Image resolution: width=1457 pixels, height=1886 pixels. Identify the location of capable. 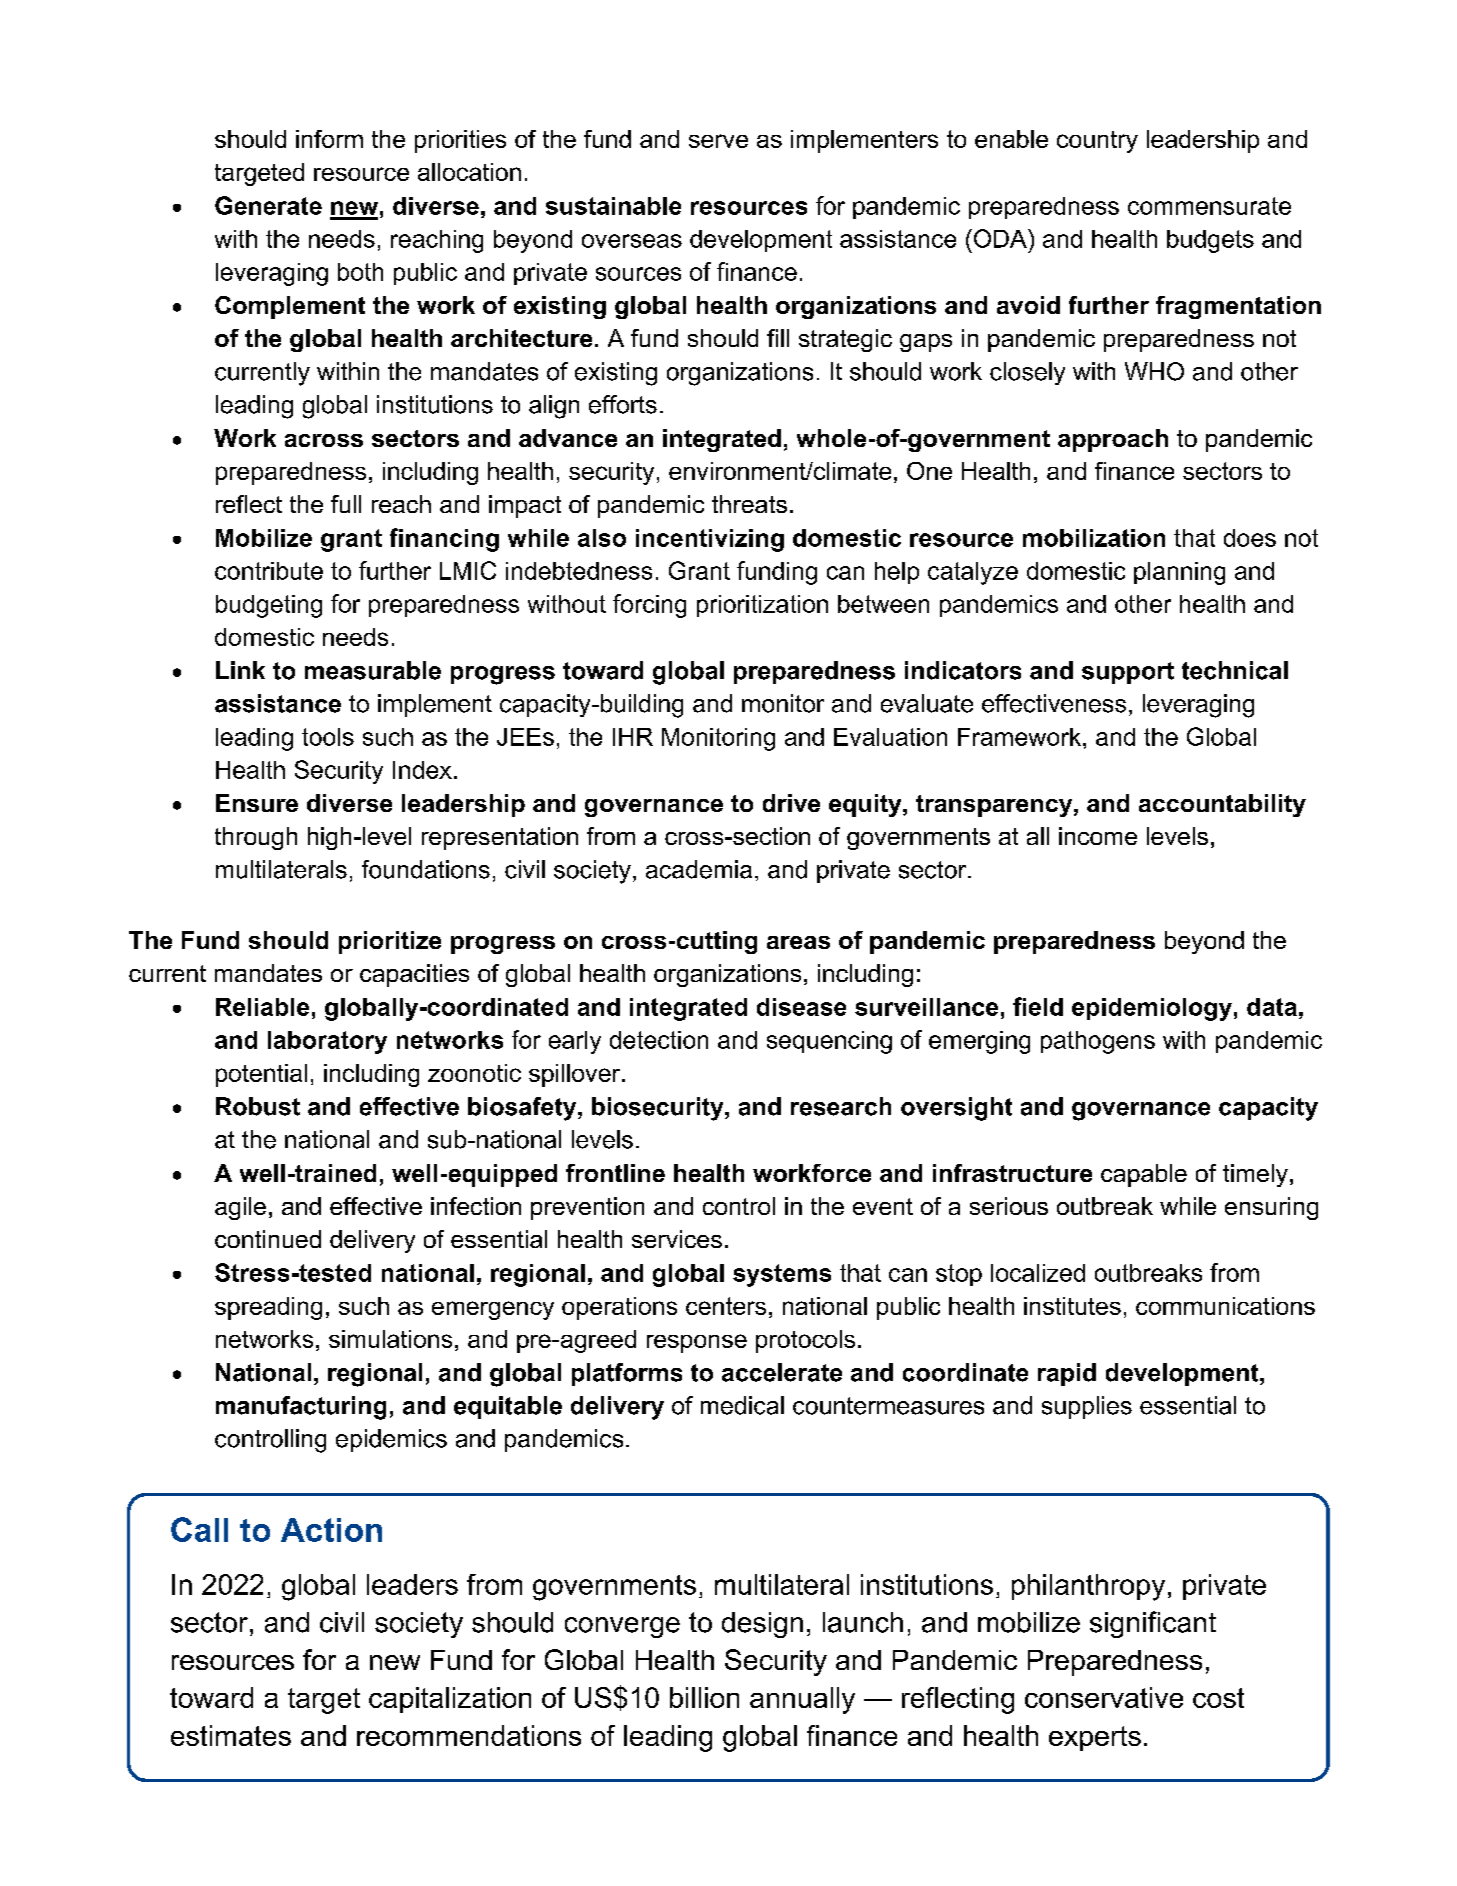
(1144, 1175).
